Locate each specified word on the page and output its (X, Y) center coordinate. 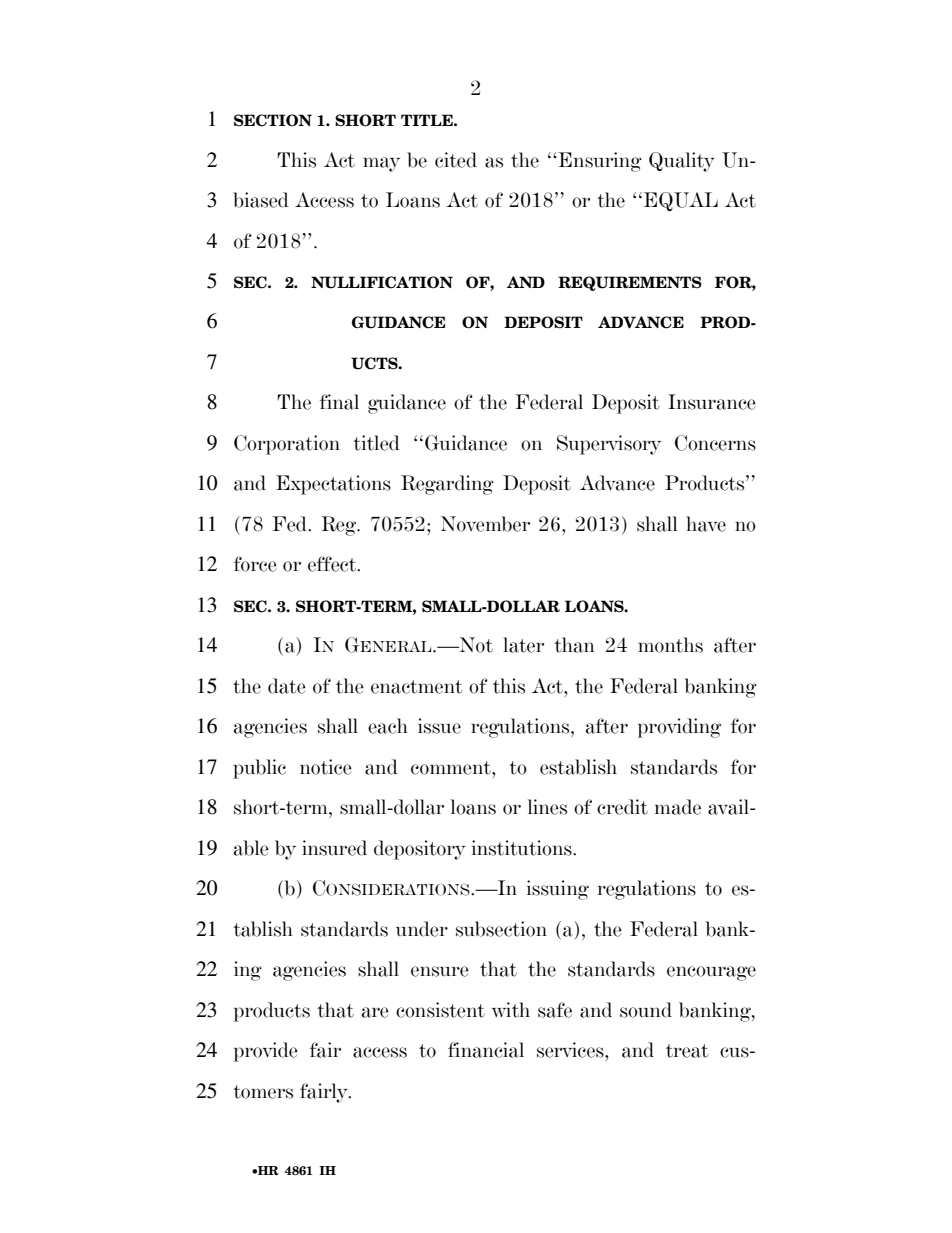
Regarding (447, 485)
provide (266, 1052)
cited (456, 160)
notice (326, 767)
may (381, 164)
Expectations (333, 485)
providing (679, 728)
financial (486, 1050)
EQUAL (679, 201)
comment (452, 768)
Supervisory (609, 445)
